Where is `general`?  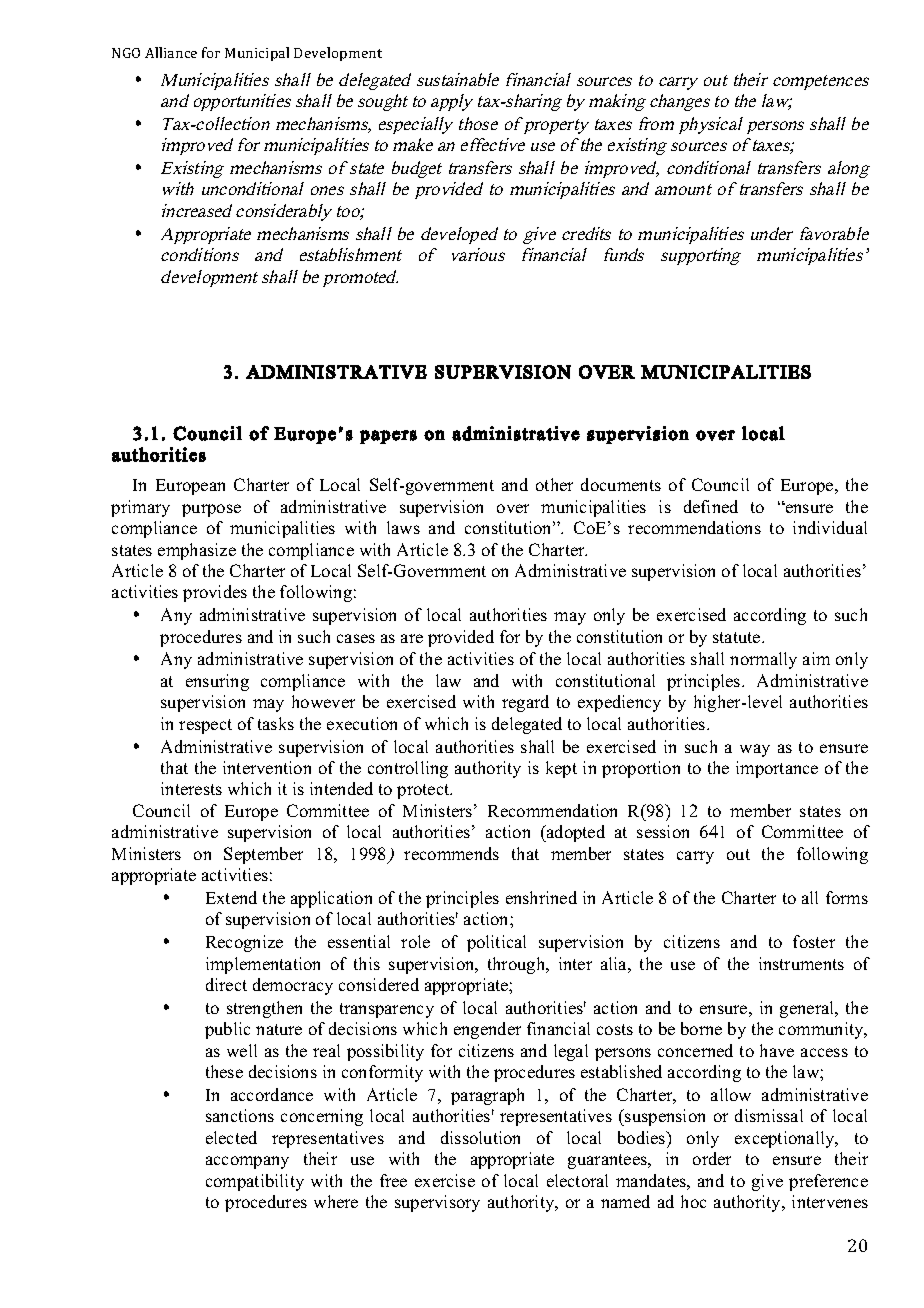
general is located at coordinates (808, 1009).
